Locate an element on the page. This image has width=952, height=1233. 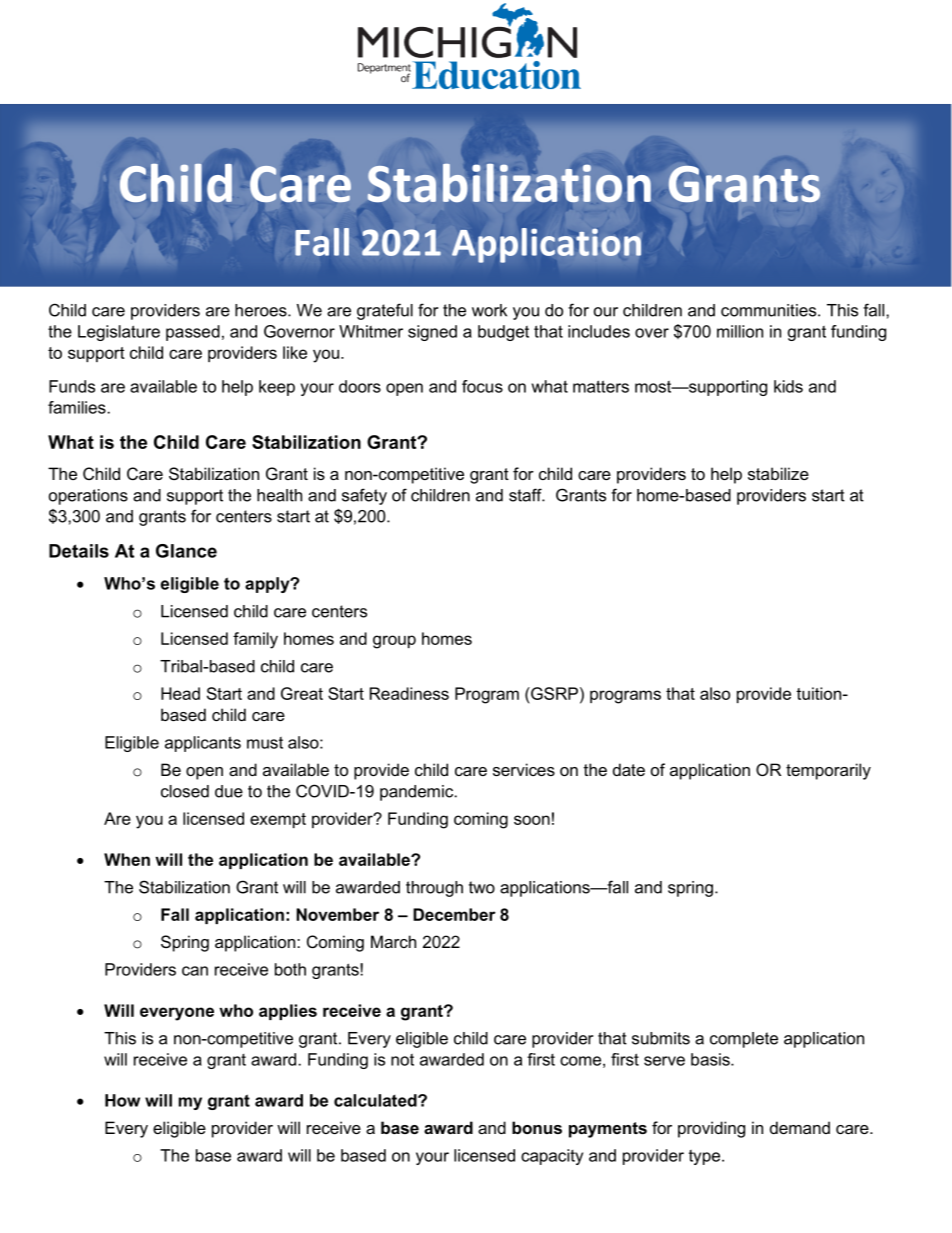
applicants is located at coordinates (203, 744).
